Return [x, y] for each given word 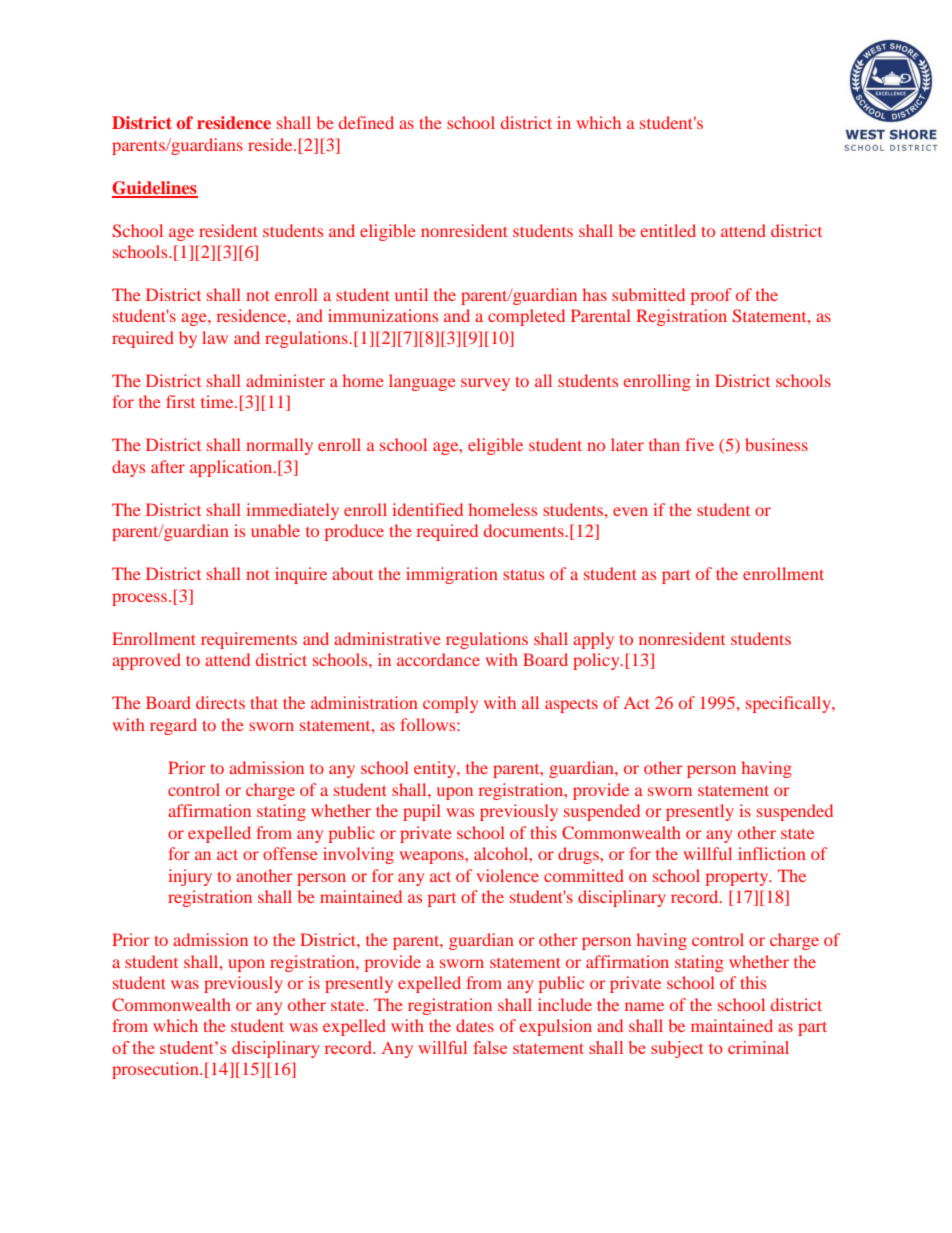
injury [190, 877]
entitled [668, 230]
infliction [772, 853]
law [215, 337]
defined [366, 122]
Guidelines [155, 189]
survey [485, 384]
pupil [422, 812]
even [630, 511]
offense [290, 853]
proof [711, 296]
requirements [249, 640]
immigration [452, 575]
